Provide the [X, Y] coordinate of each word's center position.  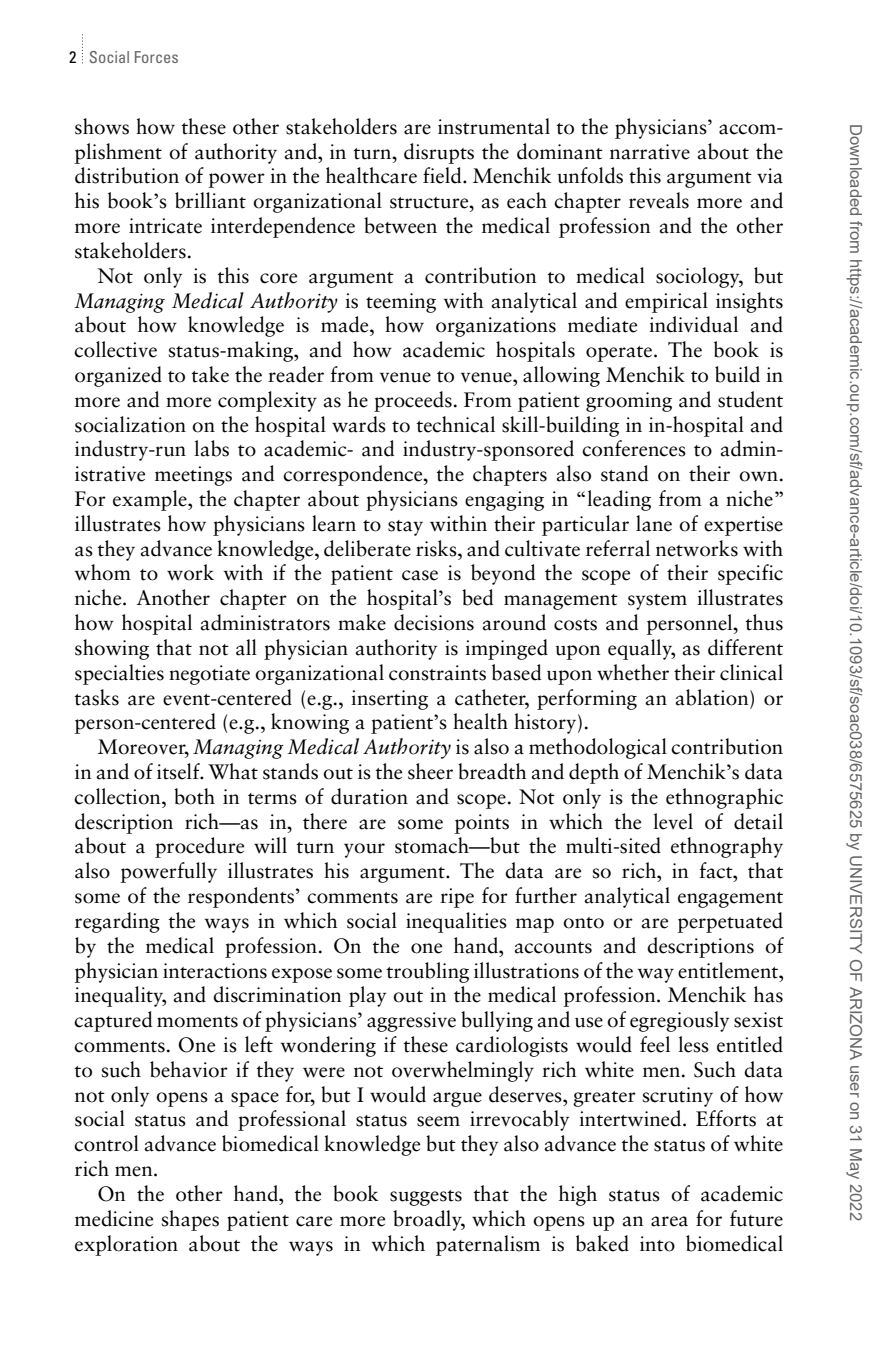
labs [211, 448]
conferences [634, 448]
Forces [156, 57]
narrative [650, 152]
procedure [199, 847]
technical [456, 424]
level [673, 821]
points [482, 824]
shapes [190, 1220]
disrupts [439, 153]
